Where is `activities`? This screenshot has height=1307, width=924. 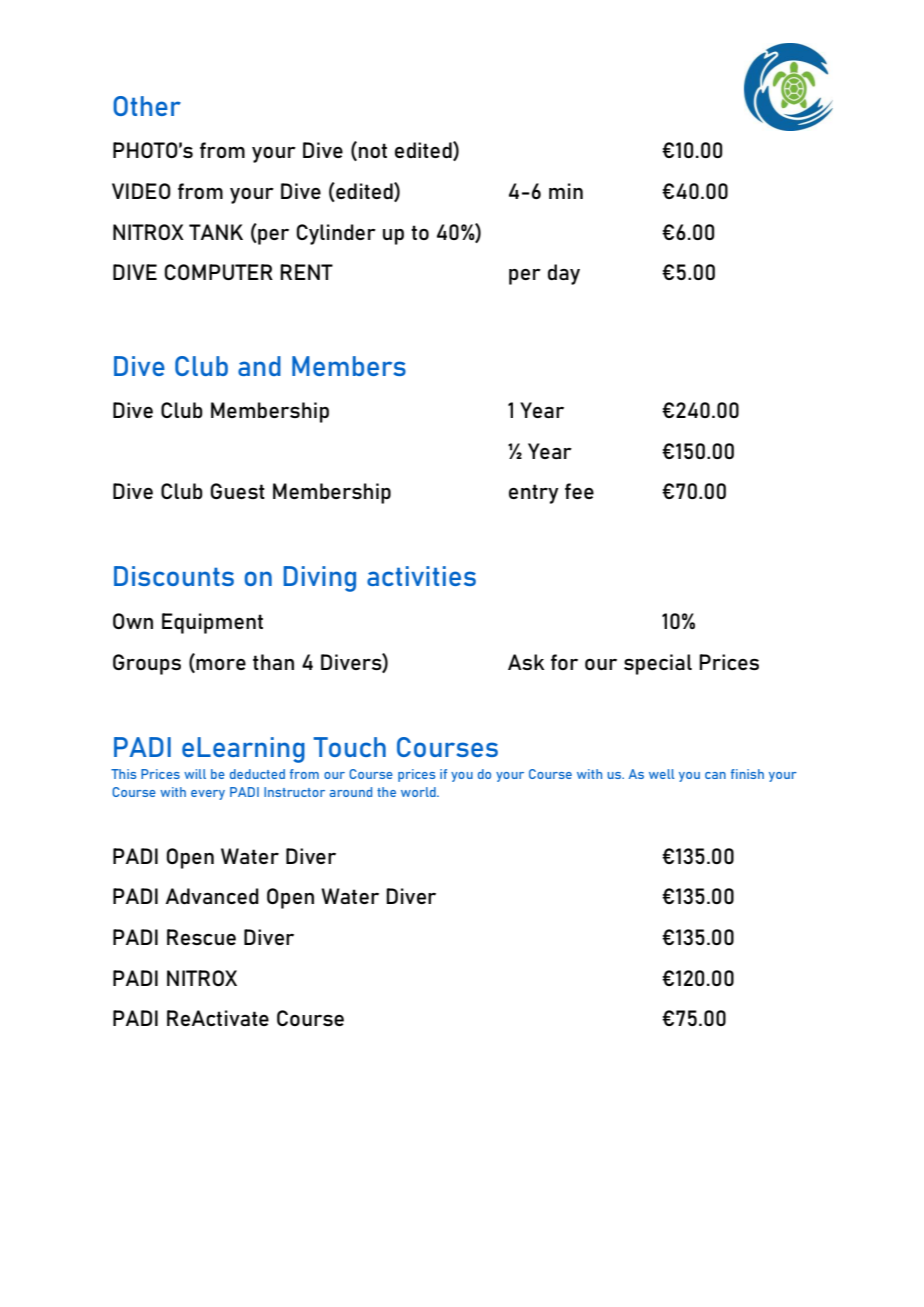
activities is located at coordinates (421, 576).
